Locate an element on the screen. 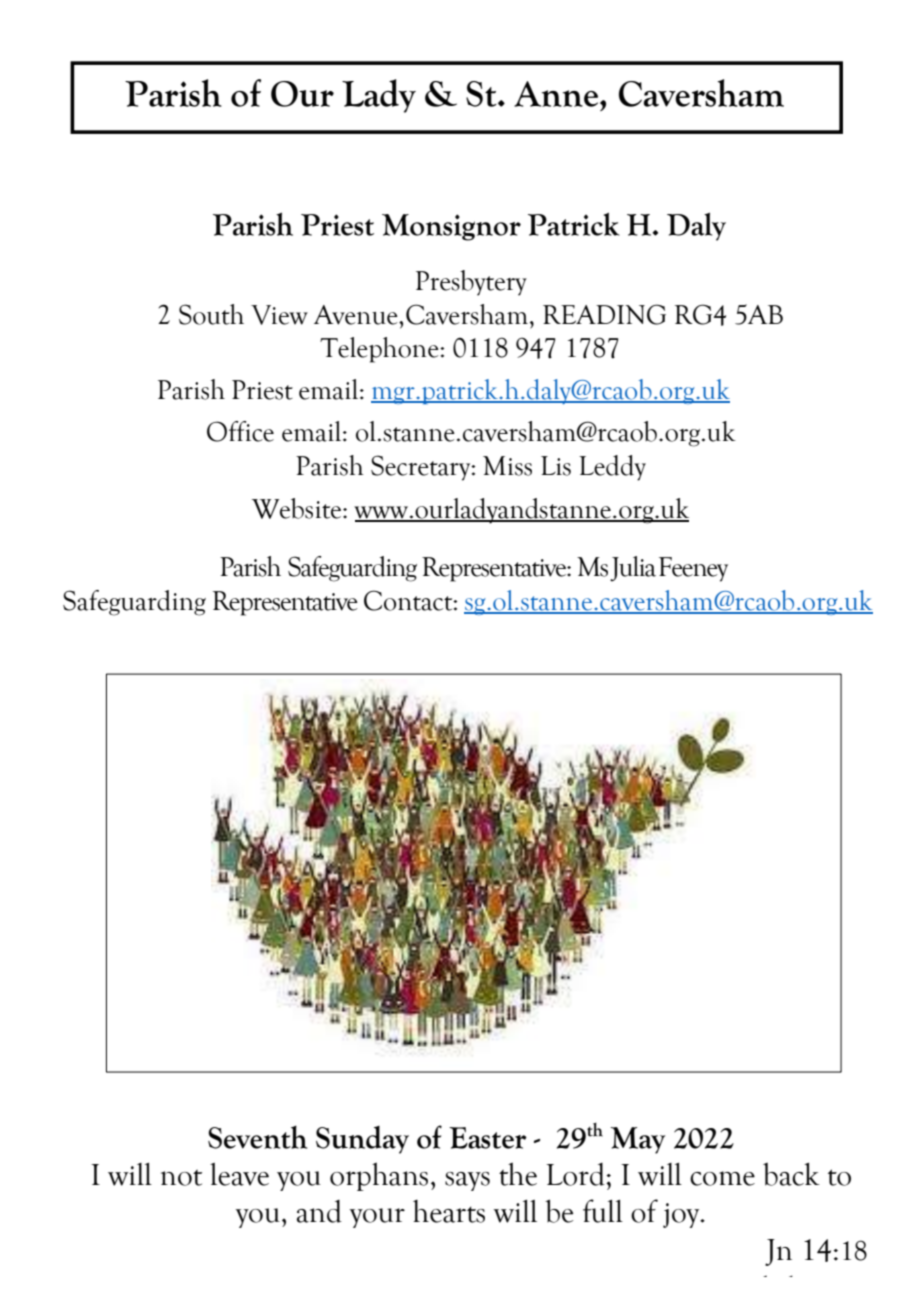 This screenshot has width=924, height=1310. Monsignor is located at coordinates (451, 227).
